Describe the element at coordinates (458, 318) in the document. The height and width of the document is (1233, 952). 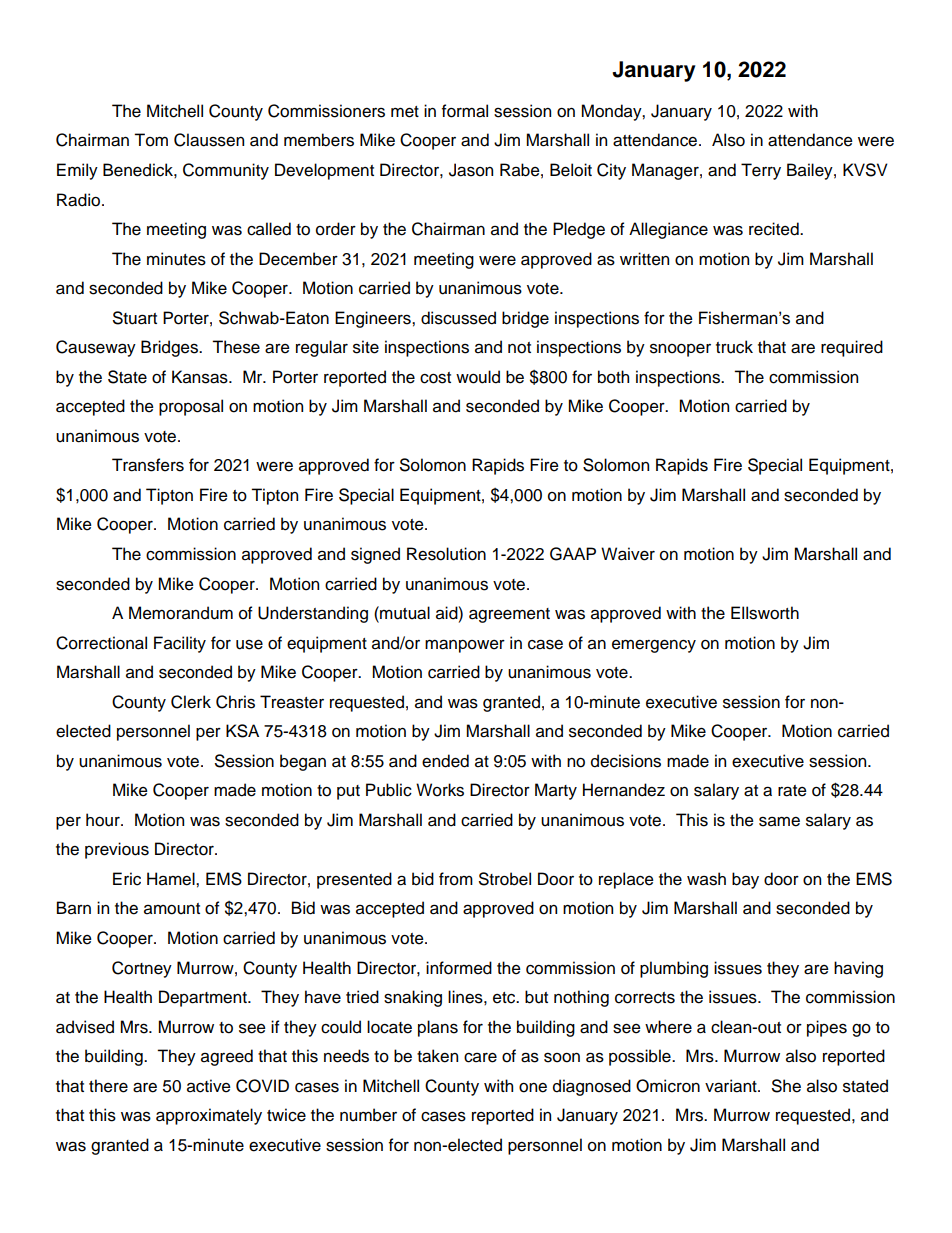
I see `discussed` at that location.
